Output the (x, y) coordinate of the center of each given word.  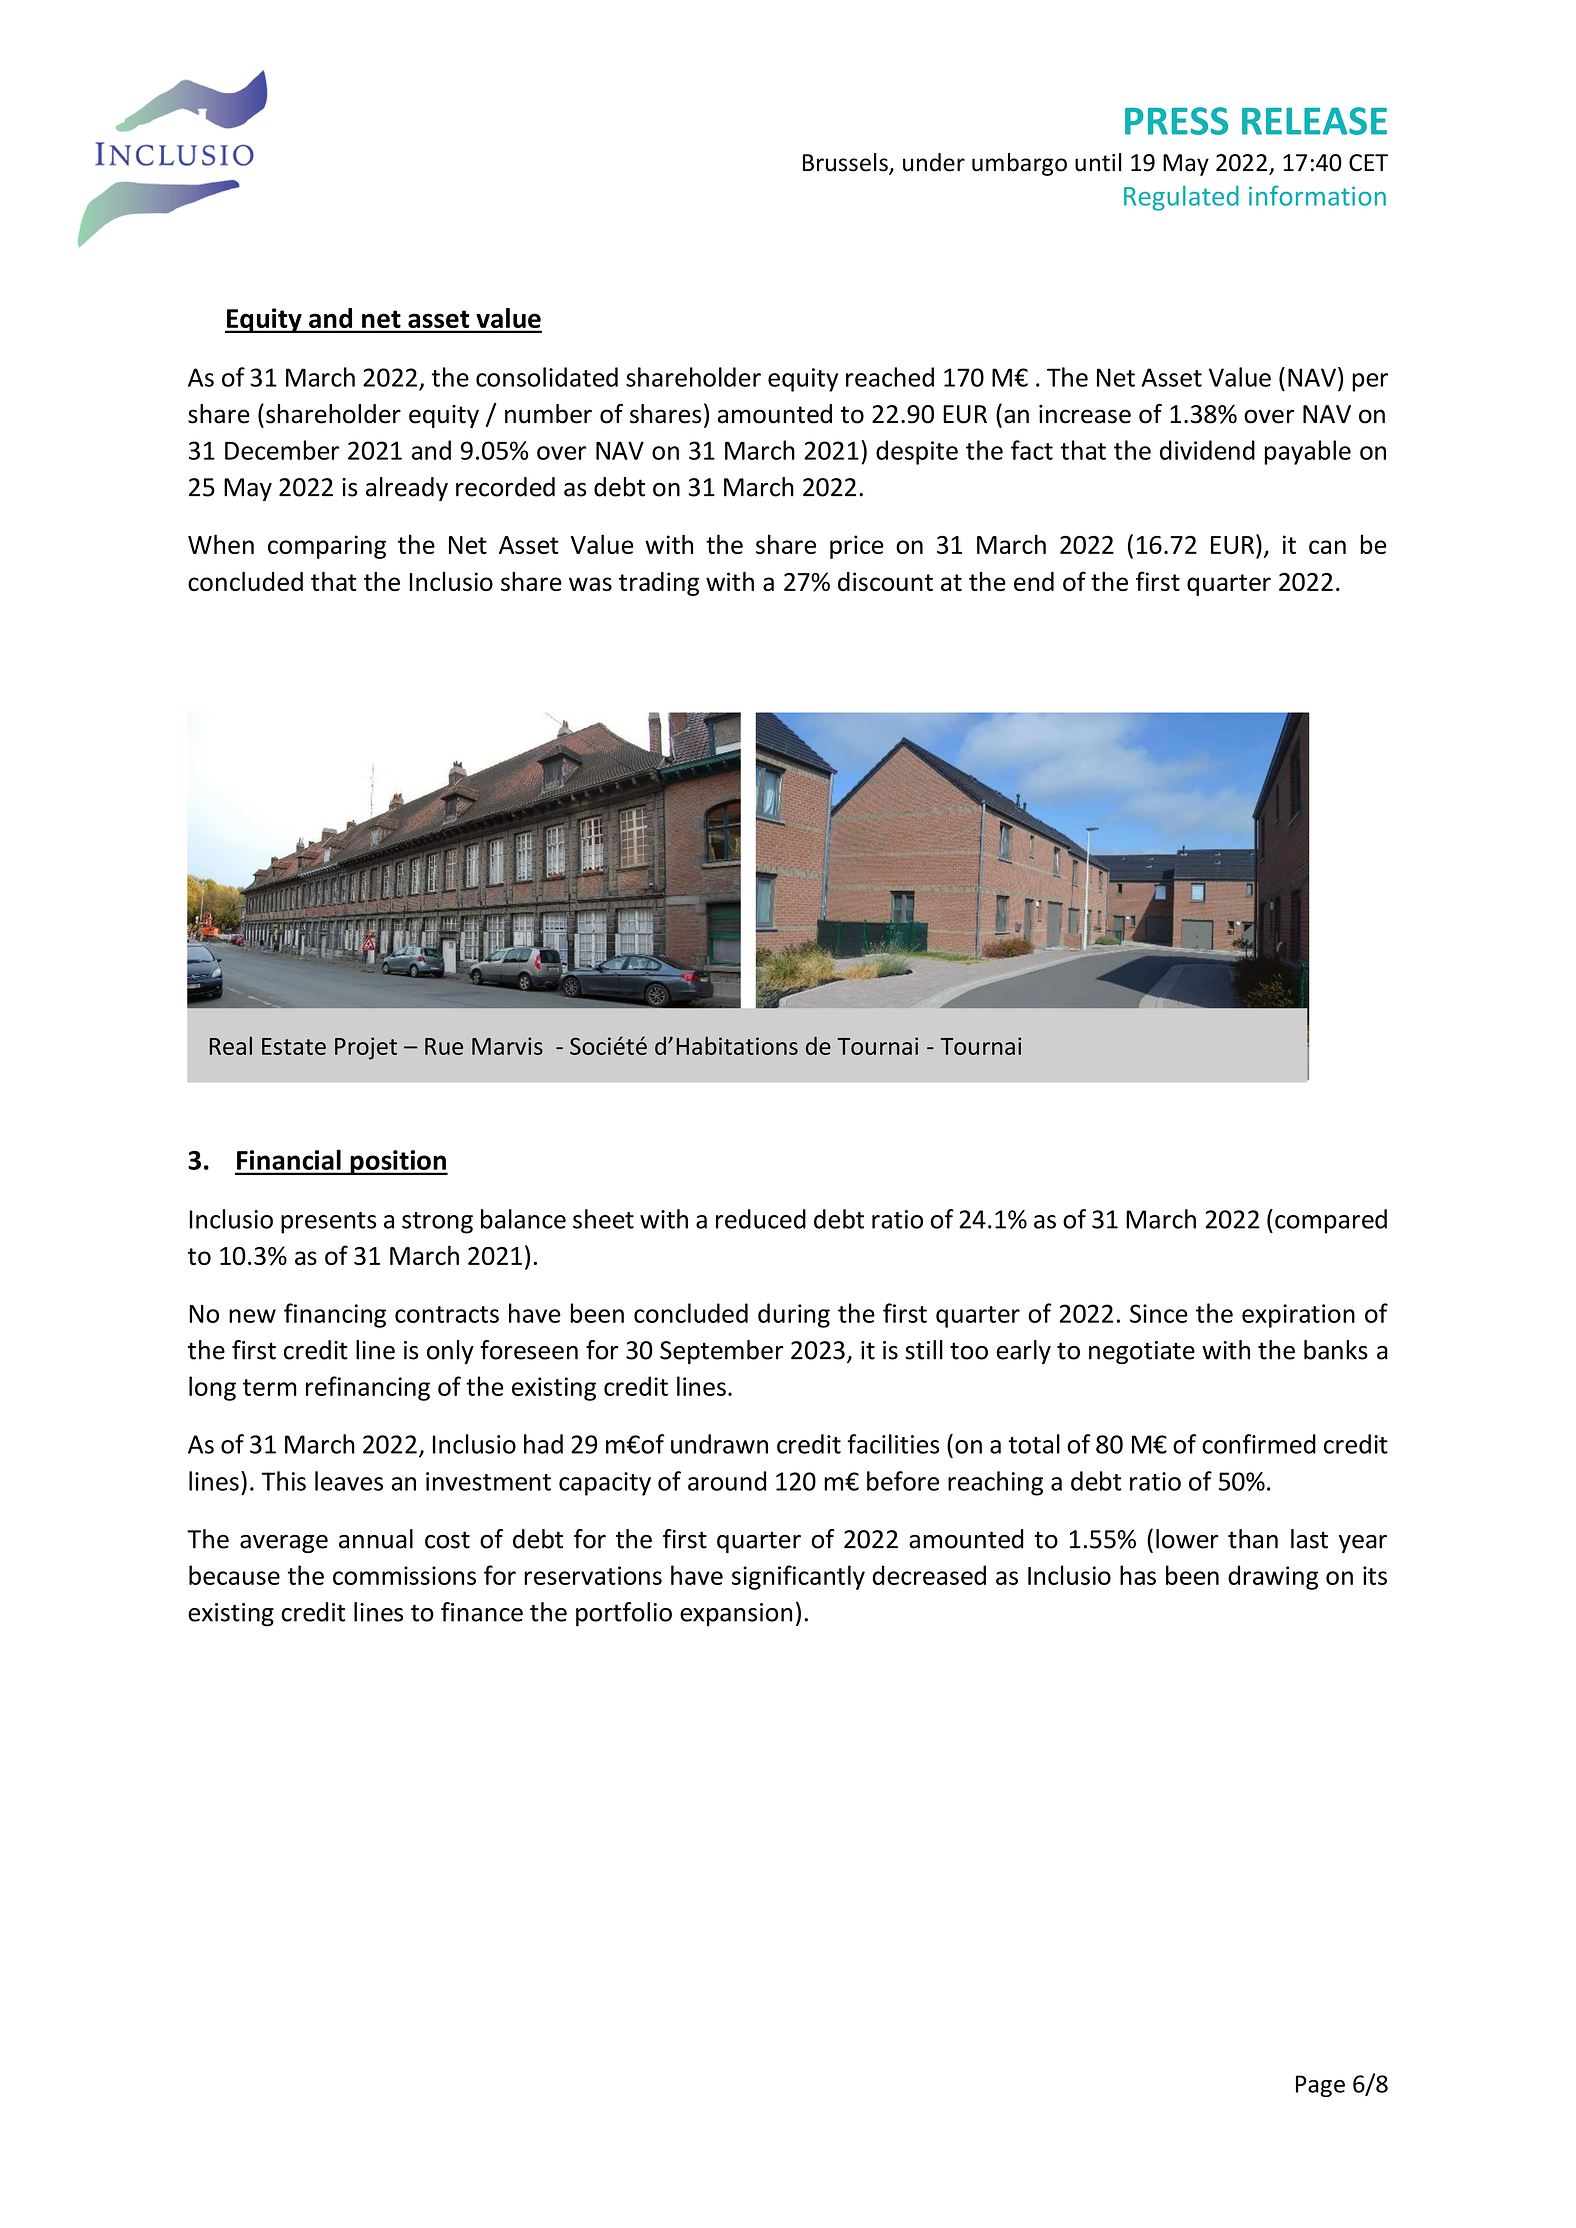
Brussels (846, 163)
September (722, 1352)
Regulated (1181, 198)
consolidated (547, 377)
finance (482, 1612)
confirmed (1259, 1444)
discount (885, 581)
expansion (736, 1615)
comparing (327, 547)
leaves (349, 1481)
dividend (1207, 450)
